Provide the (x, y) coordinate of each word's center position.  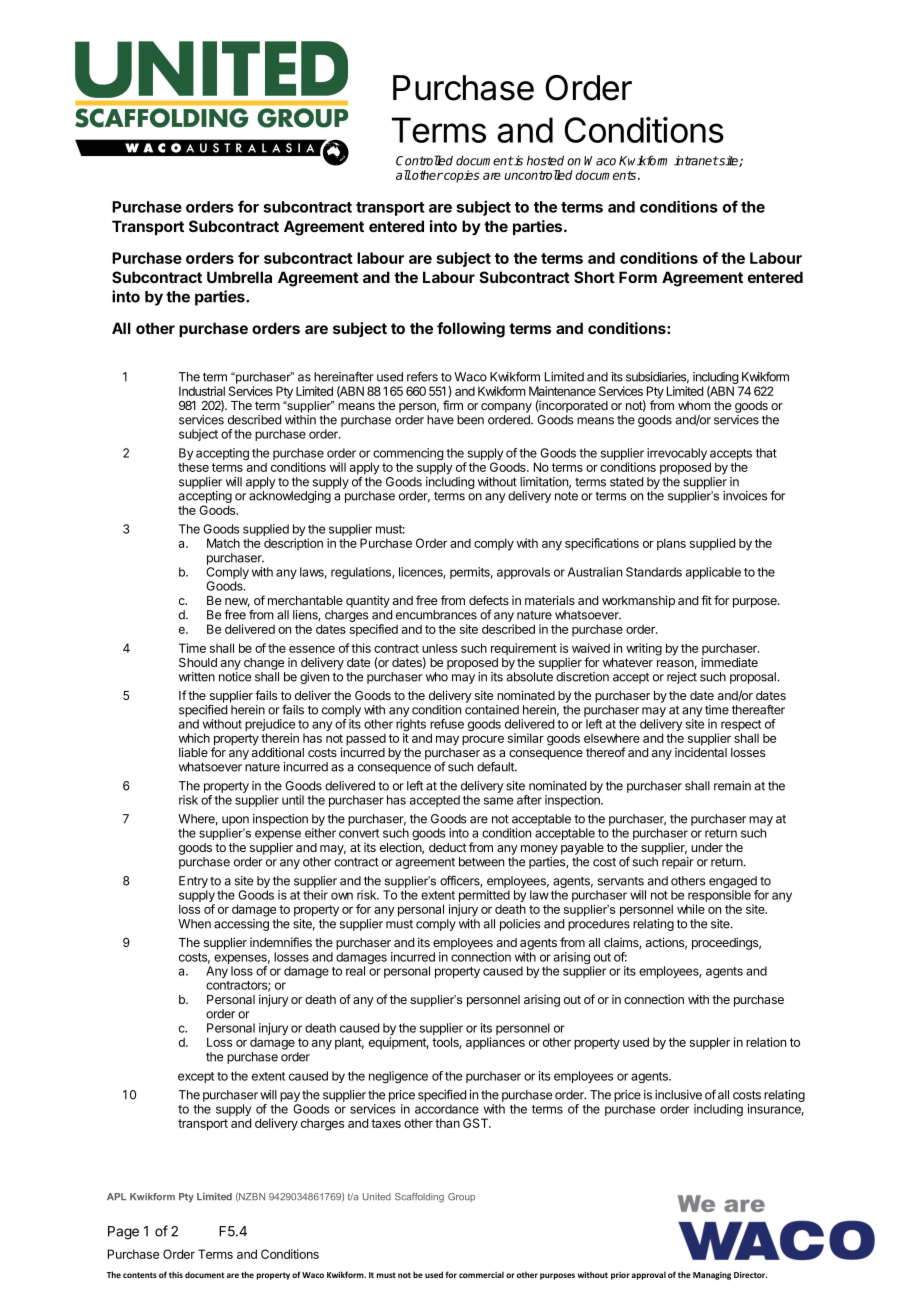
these (193, 467)
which (194, 738)
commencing (408, 455)
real (355, 971)
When (194, 924)
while (691, 909)
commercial (481, 1274)
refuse (447, 724)
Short (594, 277)
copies (461, 176)
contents (140, 1275)
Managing (712, 1276)
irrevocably (677, 454)
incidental (701, 752)
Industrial (202, 391)
